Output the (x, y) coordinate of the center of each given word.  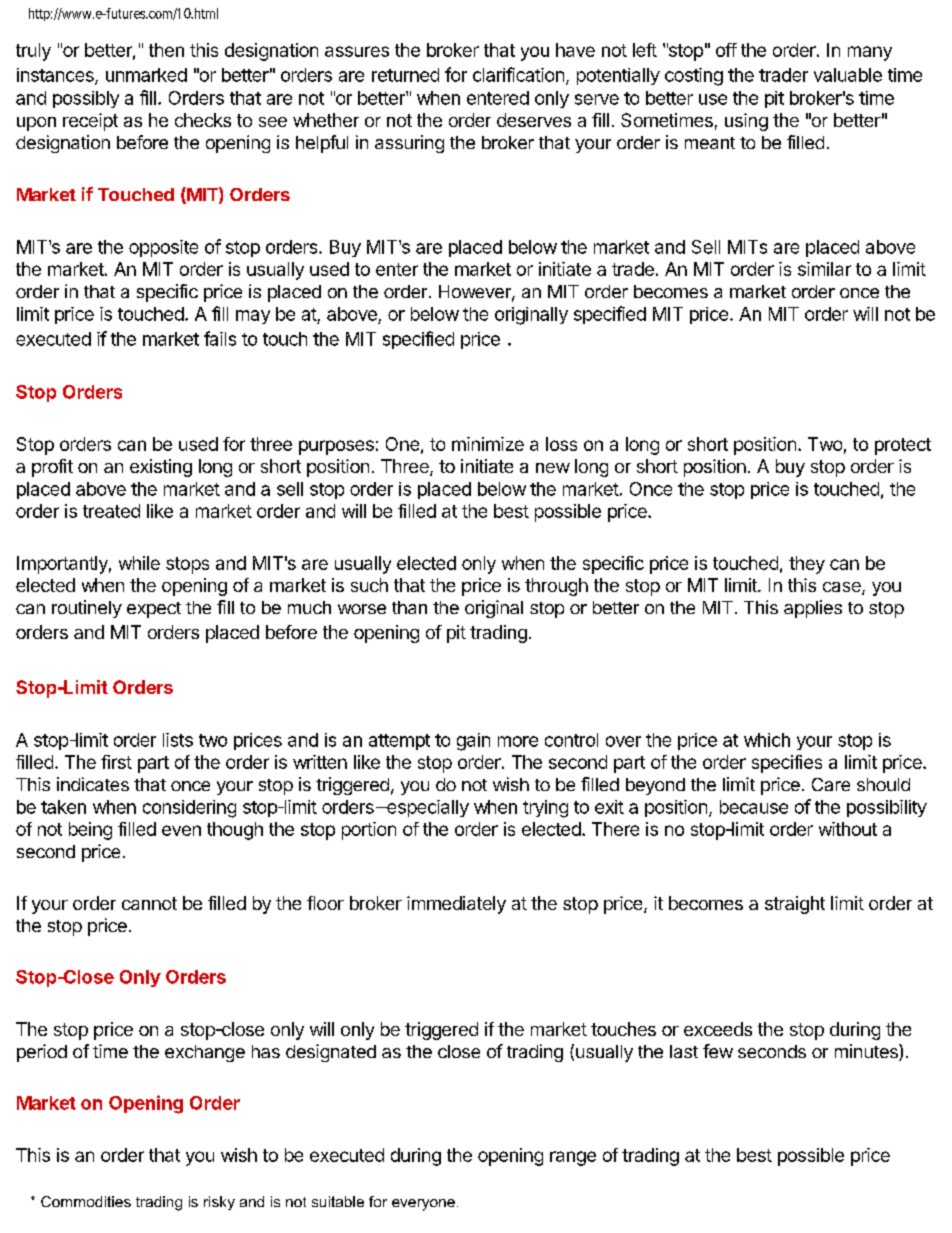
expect (154, 610)
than (409, 607)
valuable (848, 75)
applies (813, 609)
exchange (205, 1053)
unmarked (146, 75)
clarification (518, 74)
